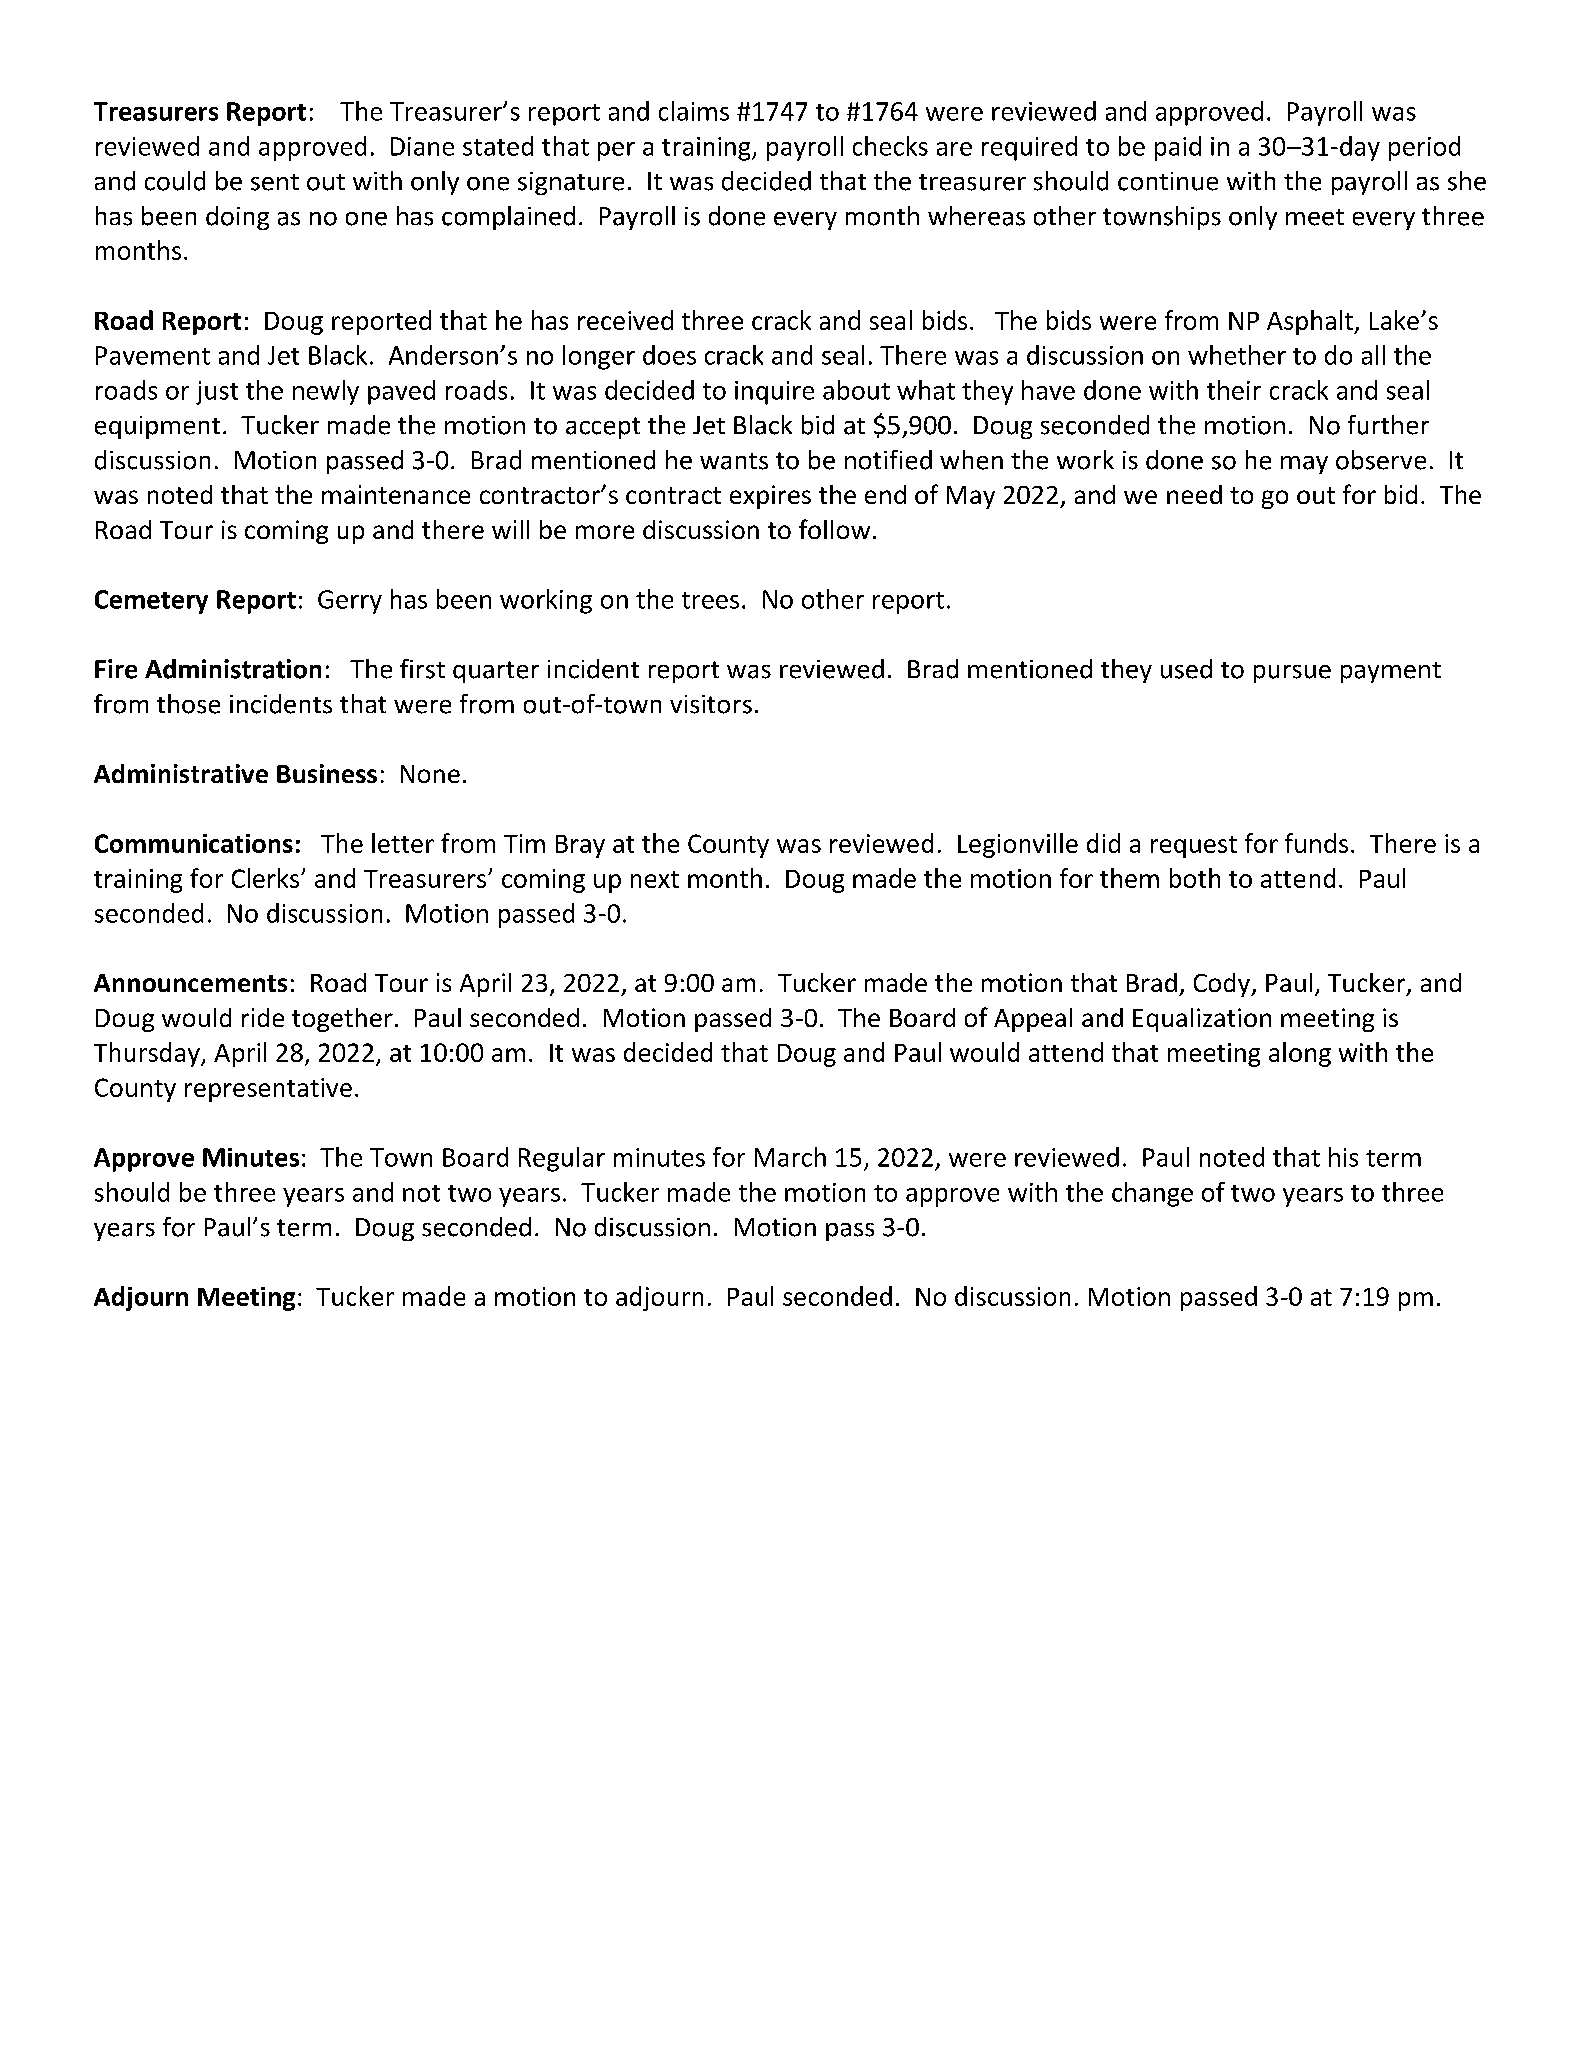 This document has width=1589, height=2056. What do you see at coordinates (562, 1159) in the document?
I see `Regular` at bounding box center [562, 1159].
